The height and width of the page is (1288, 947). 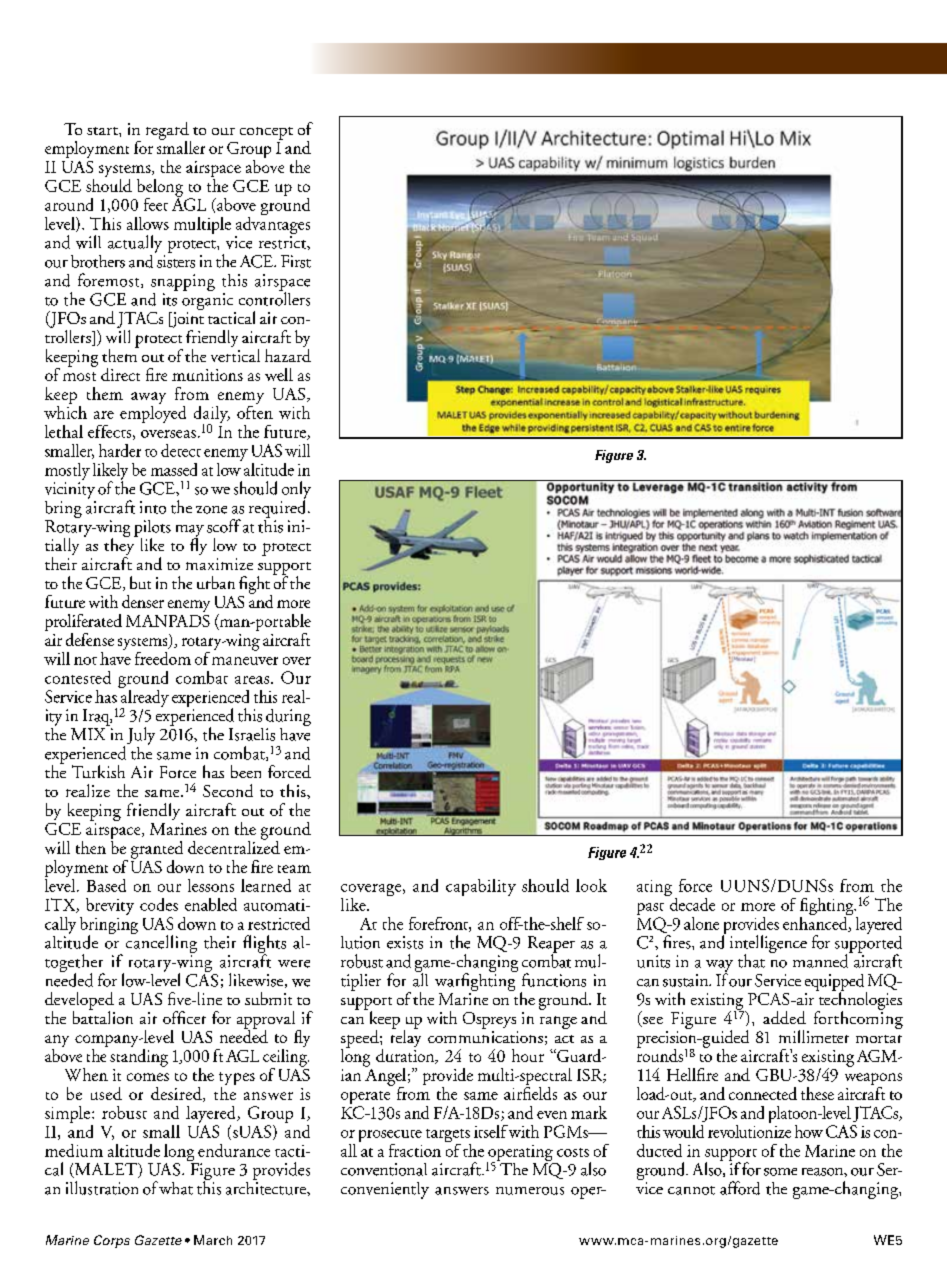 I want to click on already, so click(x=144, y=698).
